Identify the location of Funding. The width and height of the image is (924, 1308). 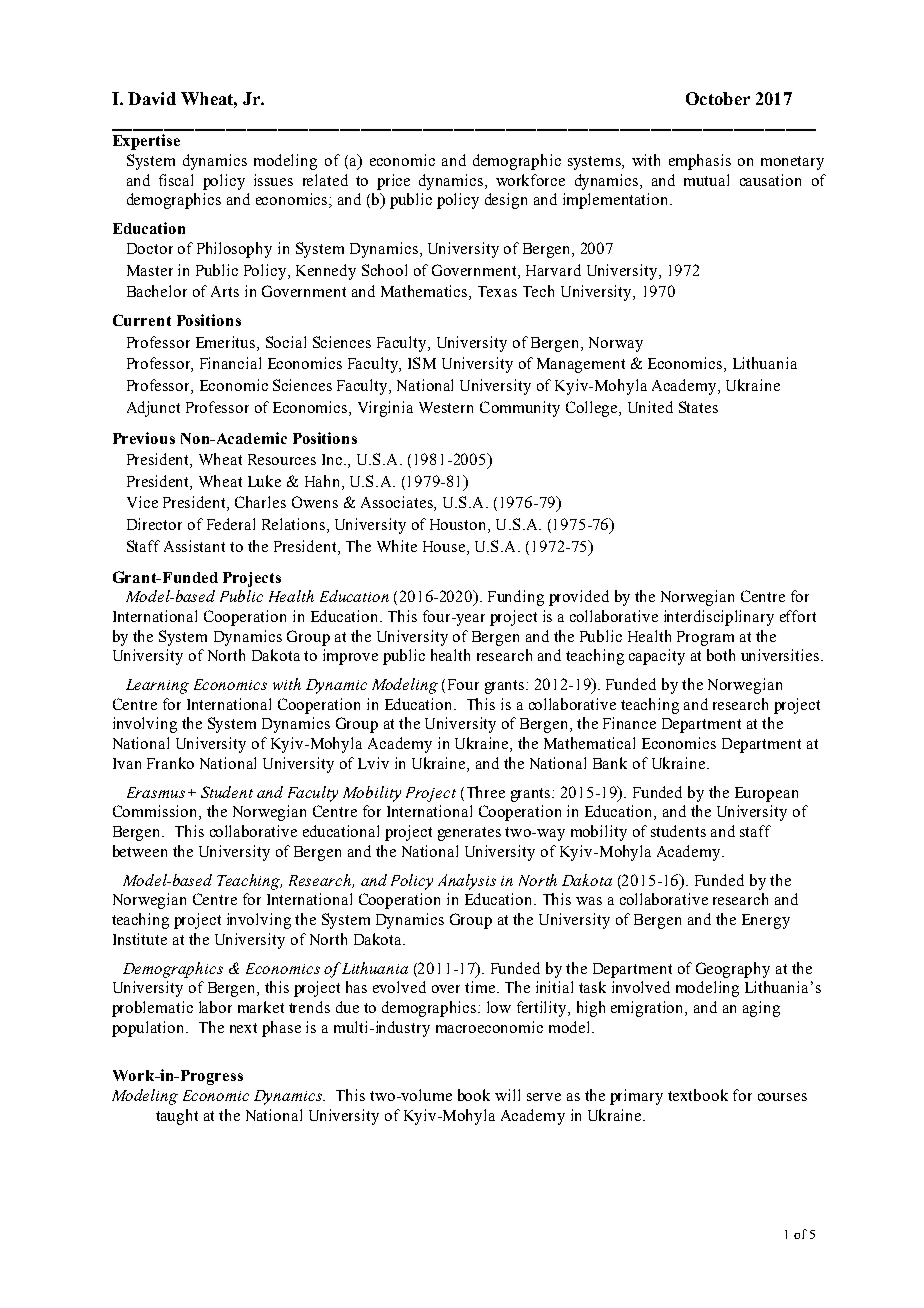
(516, 598).
